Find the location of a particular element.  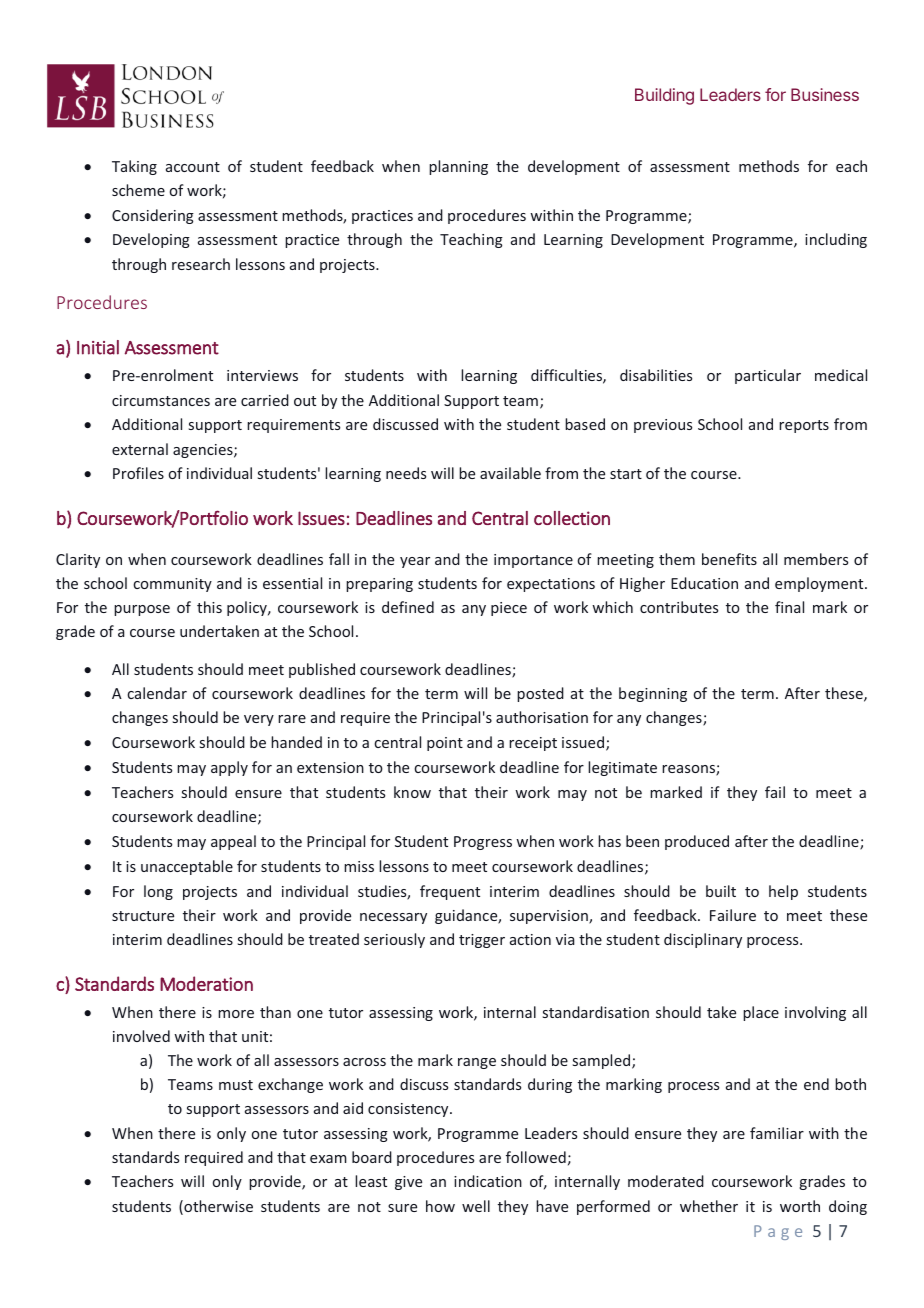

final is located at coordinates (789, 607).
